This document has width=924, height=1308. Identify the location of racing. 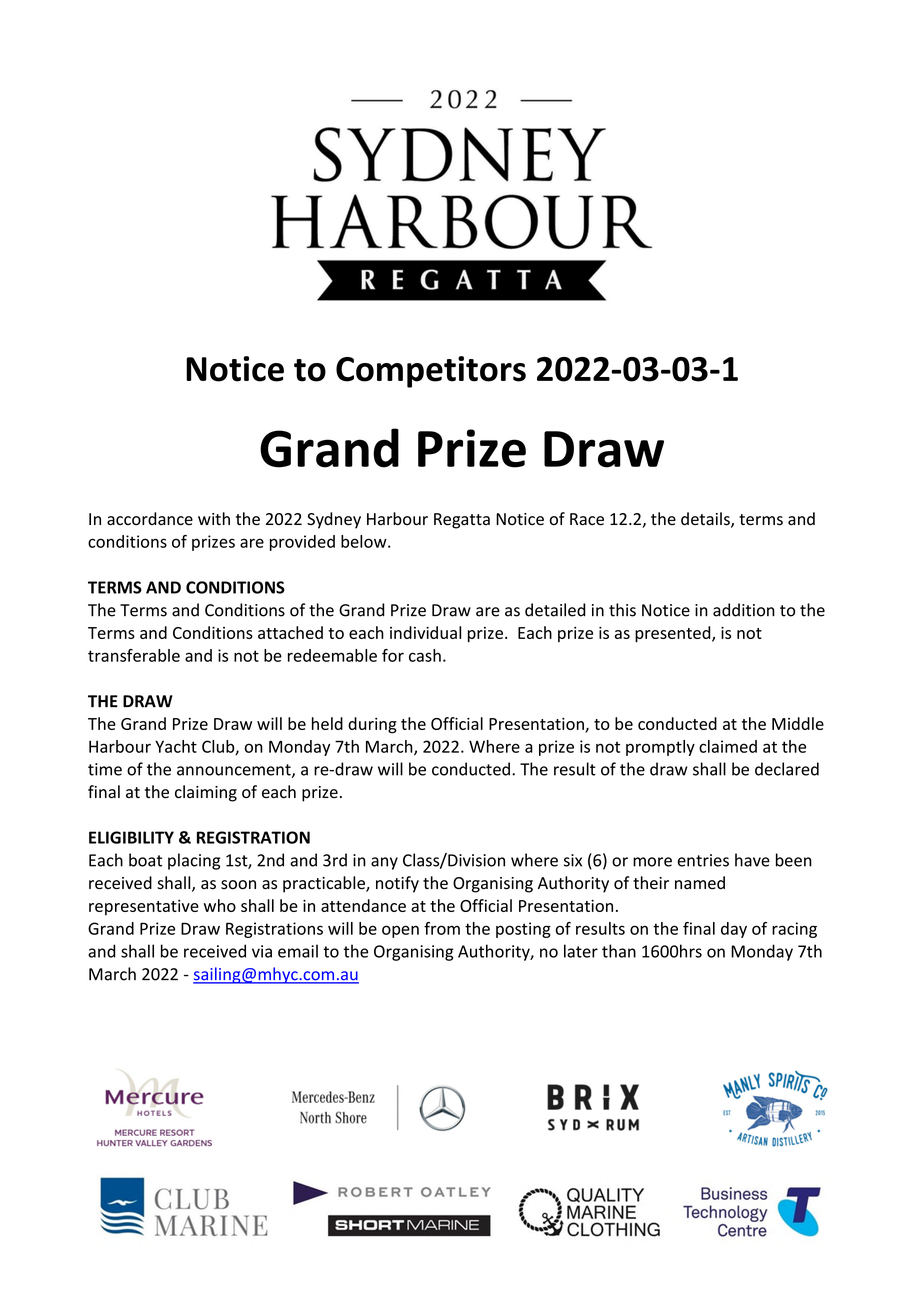
(794, 930).
